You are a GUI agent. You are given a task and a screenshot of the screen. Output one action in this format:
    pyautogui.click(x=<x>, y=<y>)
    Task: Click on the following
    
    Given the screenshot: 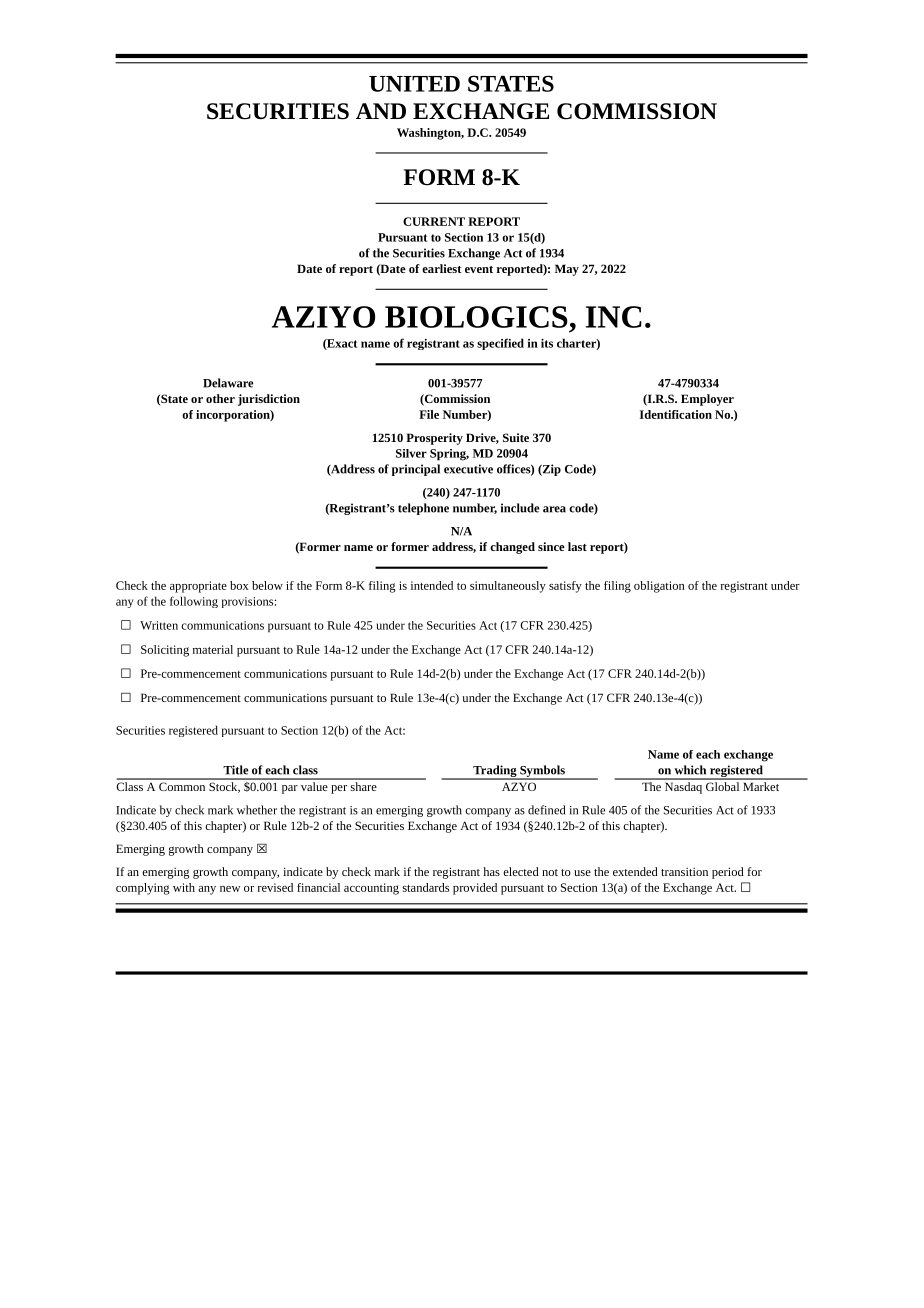 What is the action you would take?
    pyautogui.click(x=194, y=602)
